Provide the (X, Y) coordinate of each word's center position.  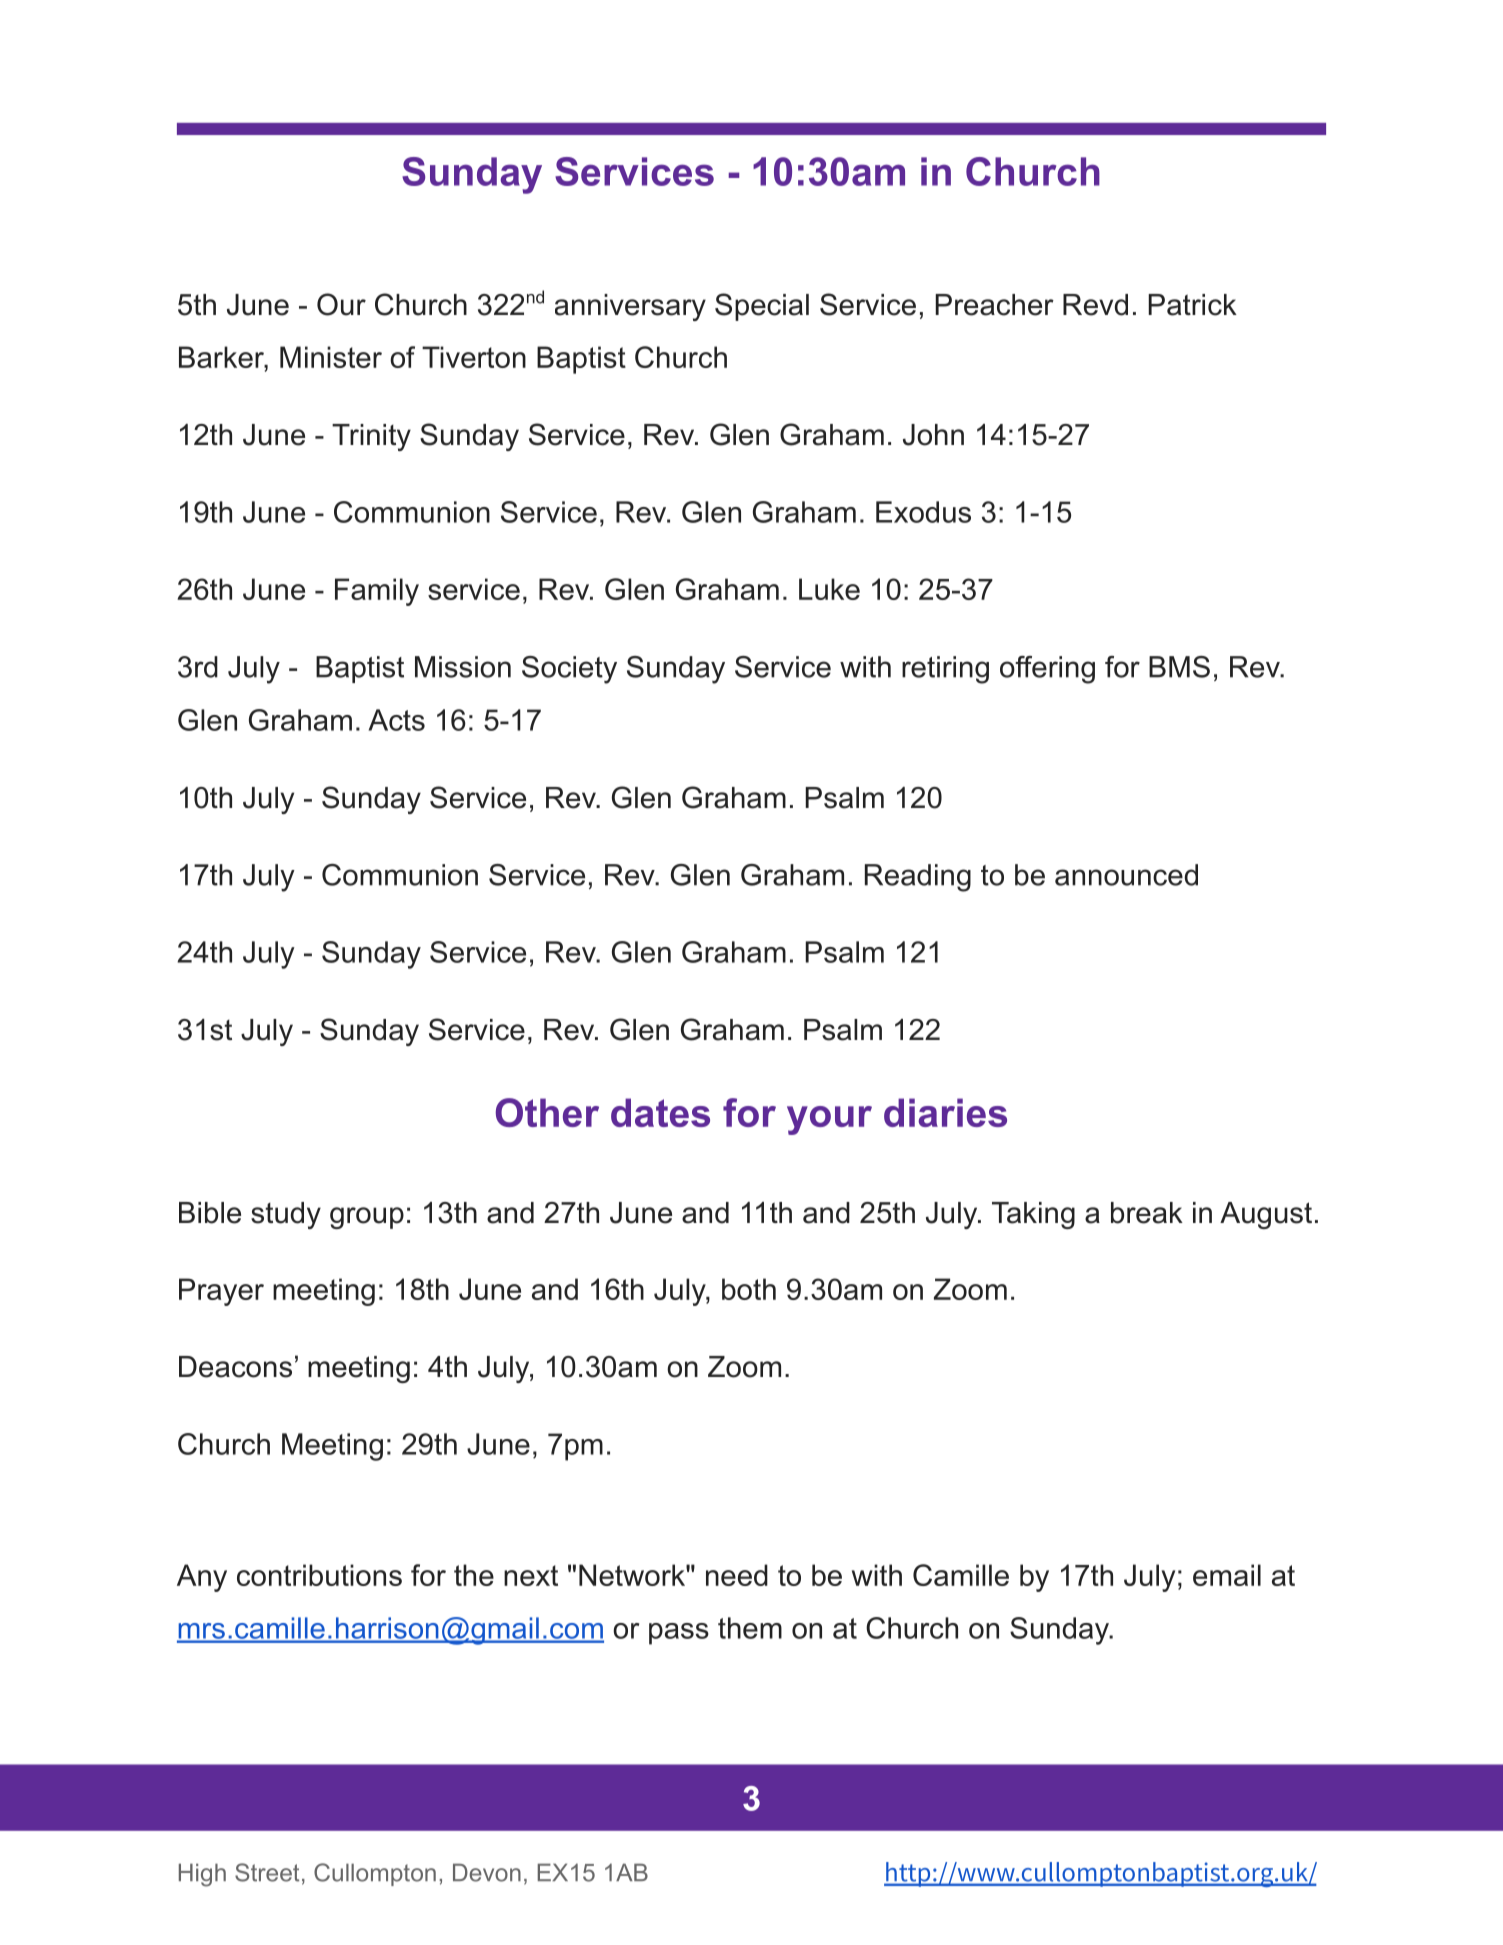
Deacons (235, 1367)
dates (660, 1112)
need (737, 1575)
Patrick (1192, 305)
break (1147, 1213)
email (1227, 1575)
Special (762, 307)
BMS (1179, 667)
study (286, 1215)
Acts (396, 720)
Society (569, 670)
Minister (331, 357)
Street (267, 1872)
